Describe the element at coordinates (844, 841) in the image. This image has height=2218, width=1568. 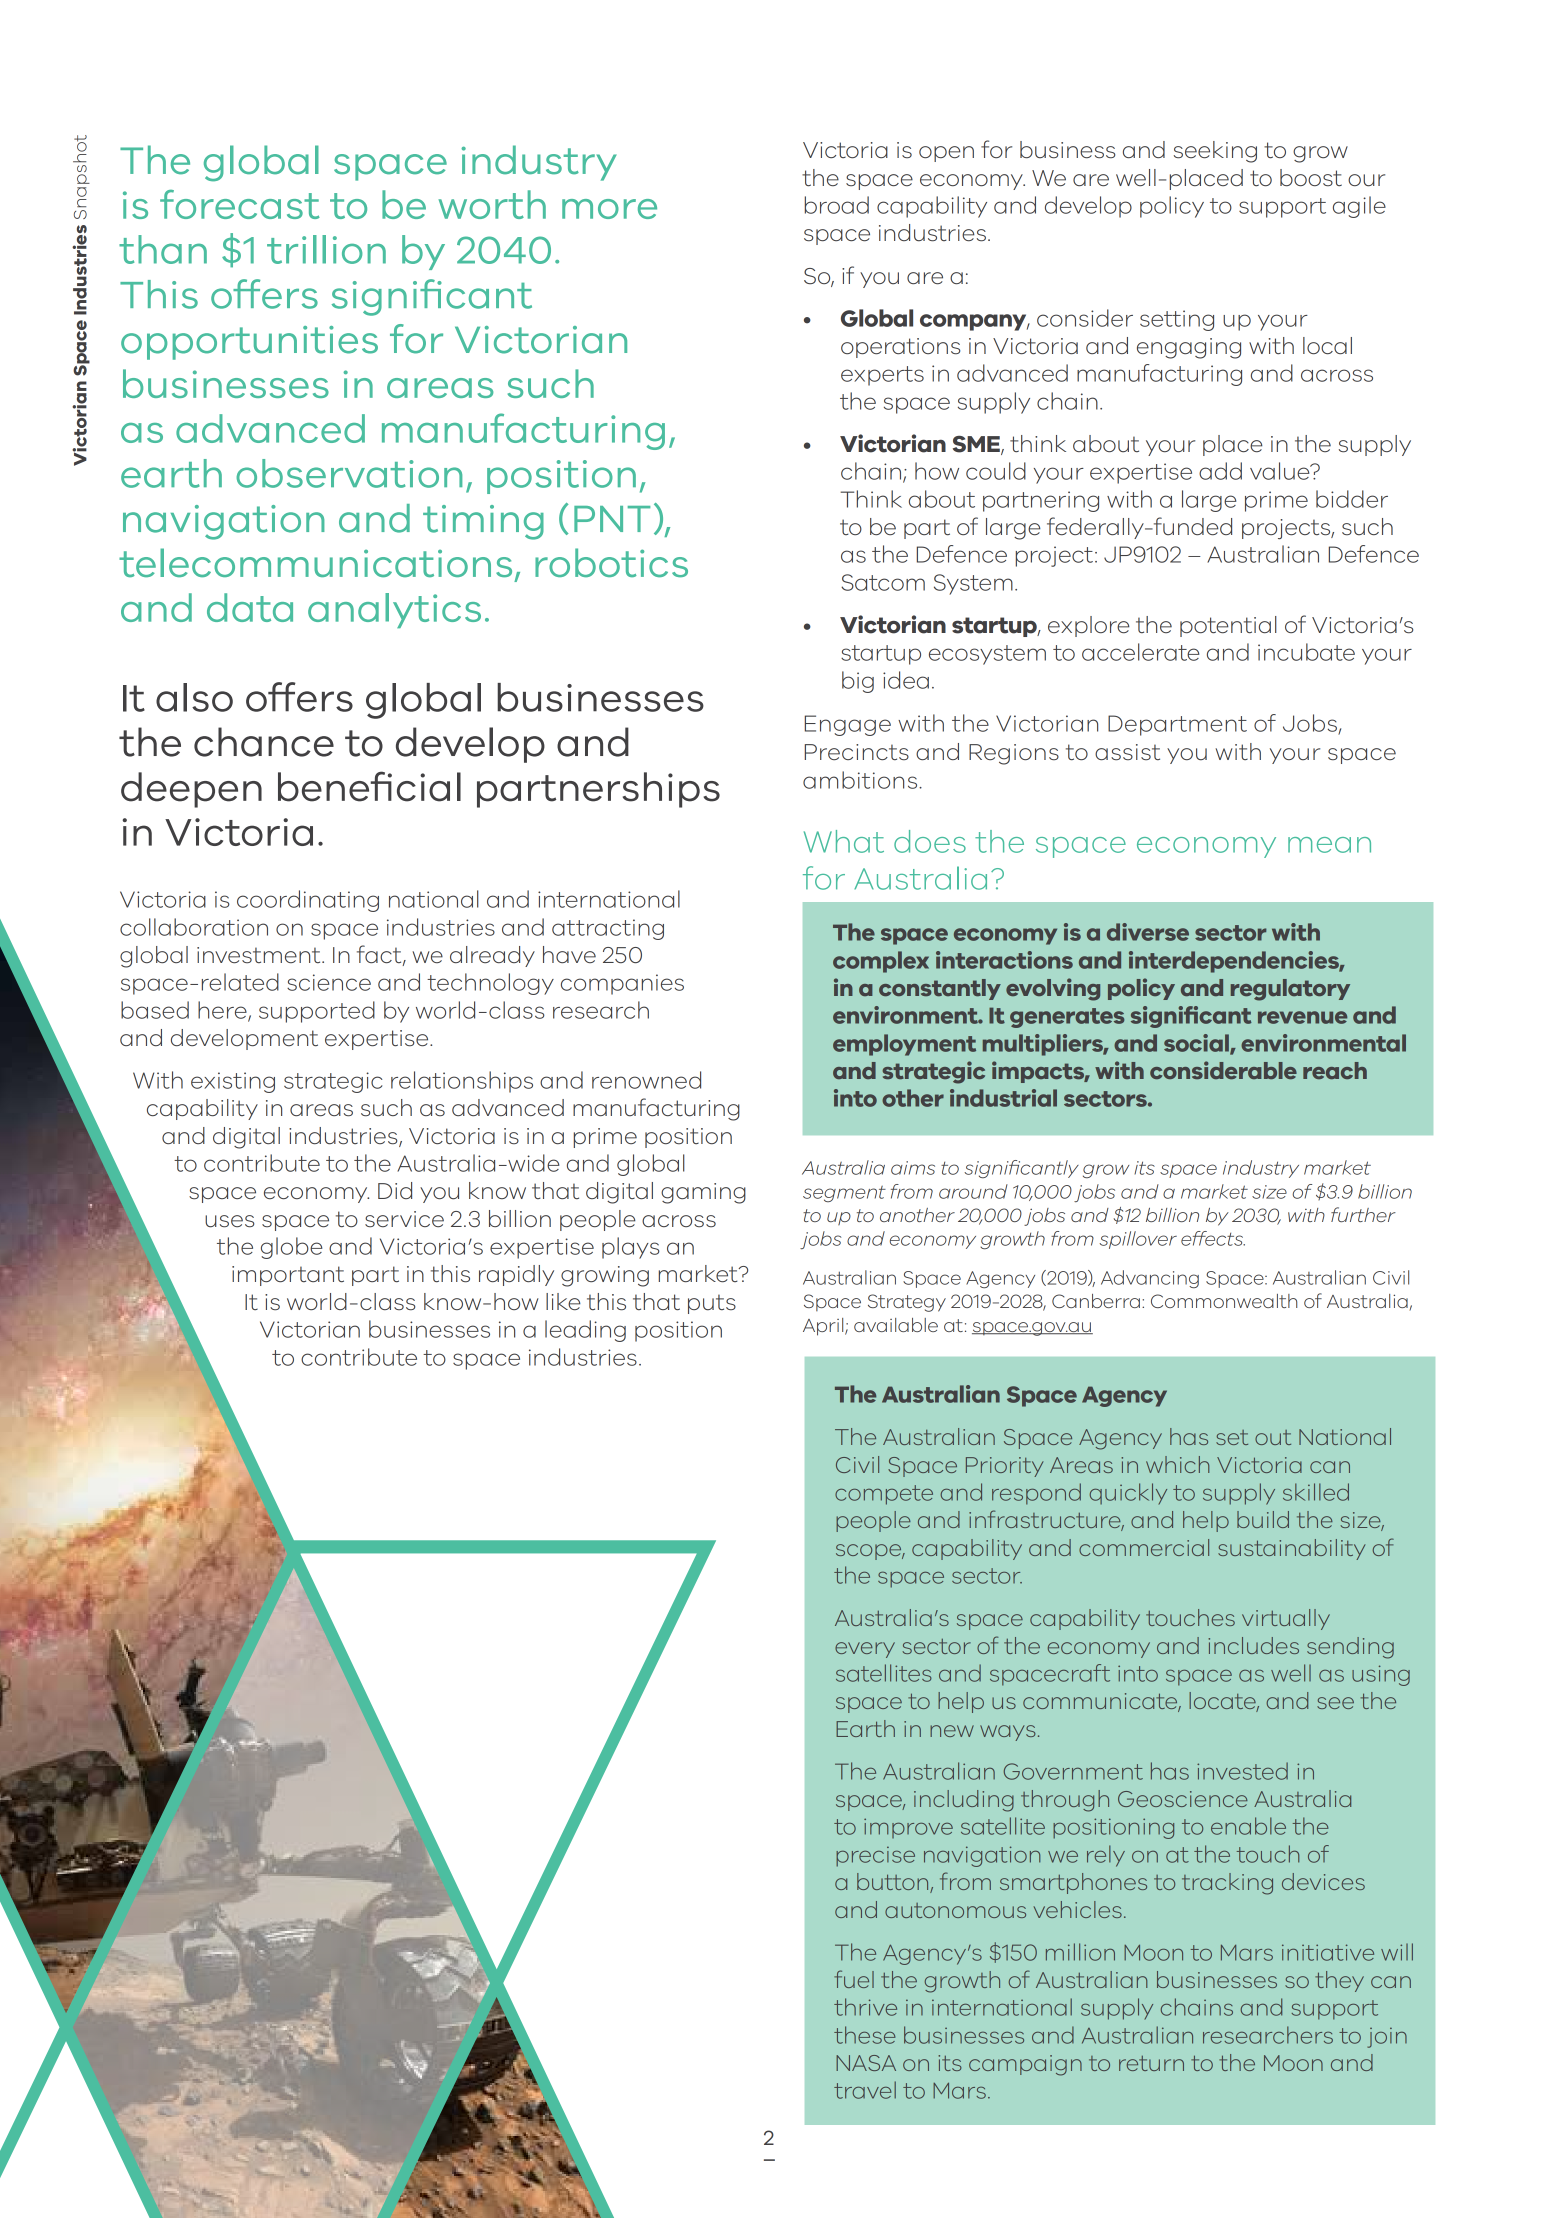
I see `What` at that location.
